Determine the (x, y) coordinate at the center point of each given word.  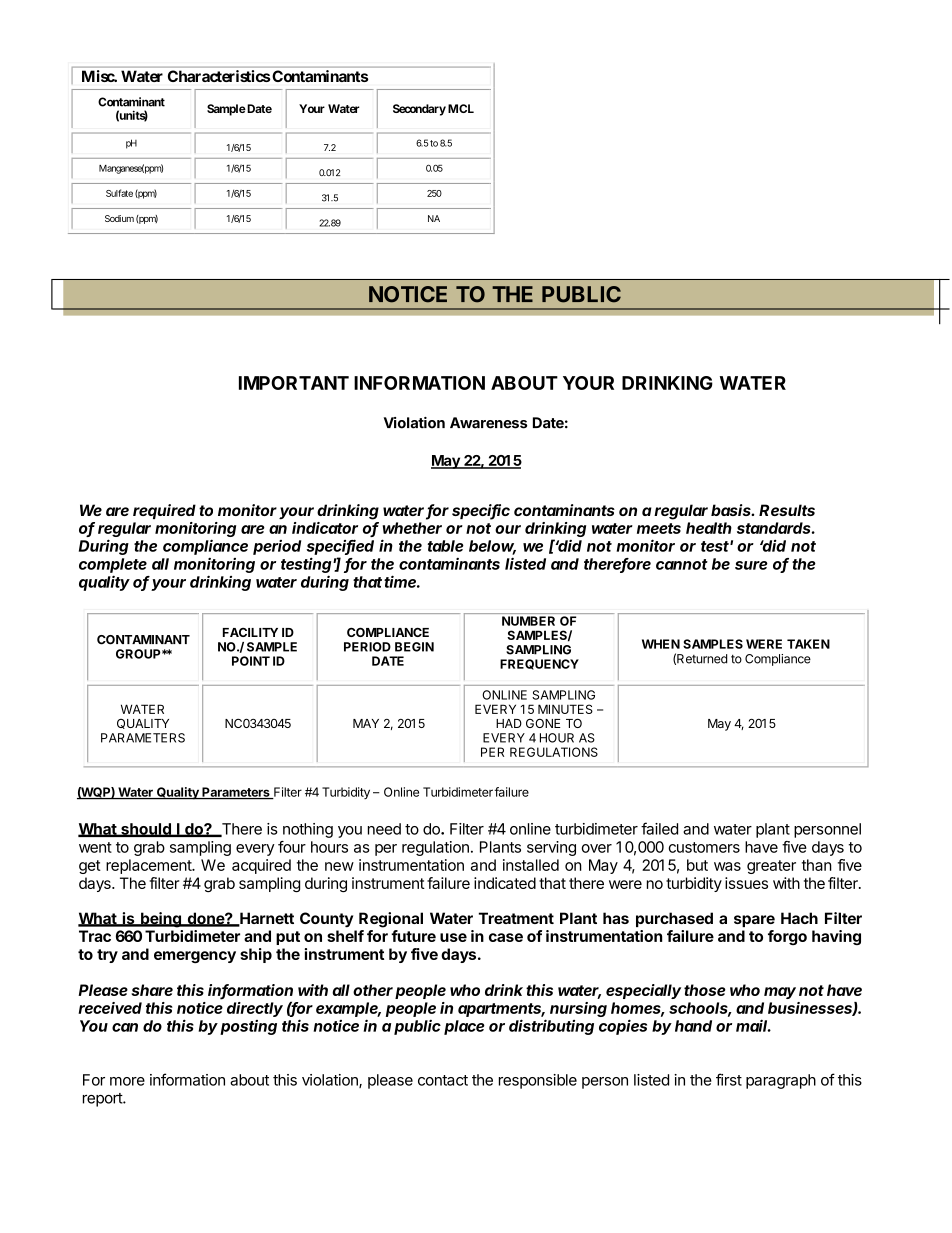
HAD (509, 723)
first (729, 1079)
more (127, 1081)
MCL (461, 108)
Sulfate (119, 193)
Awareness (488, 423)
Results (787, 510)
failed (659, 828)
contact (443, 1080)
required (164, 511)
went (95, 847)
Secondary (419, 110)
